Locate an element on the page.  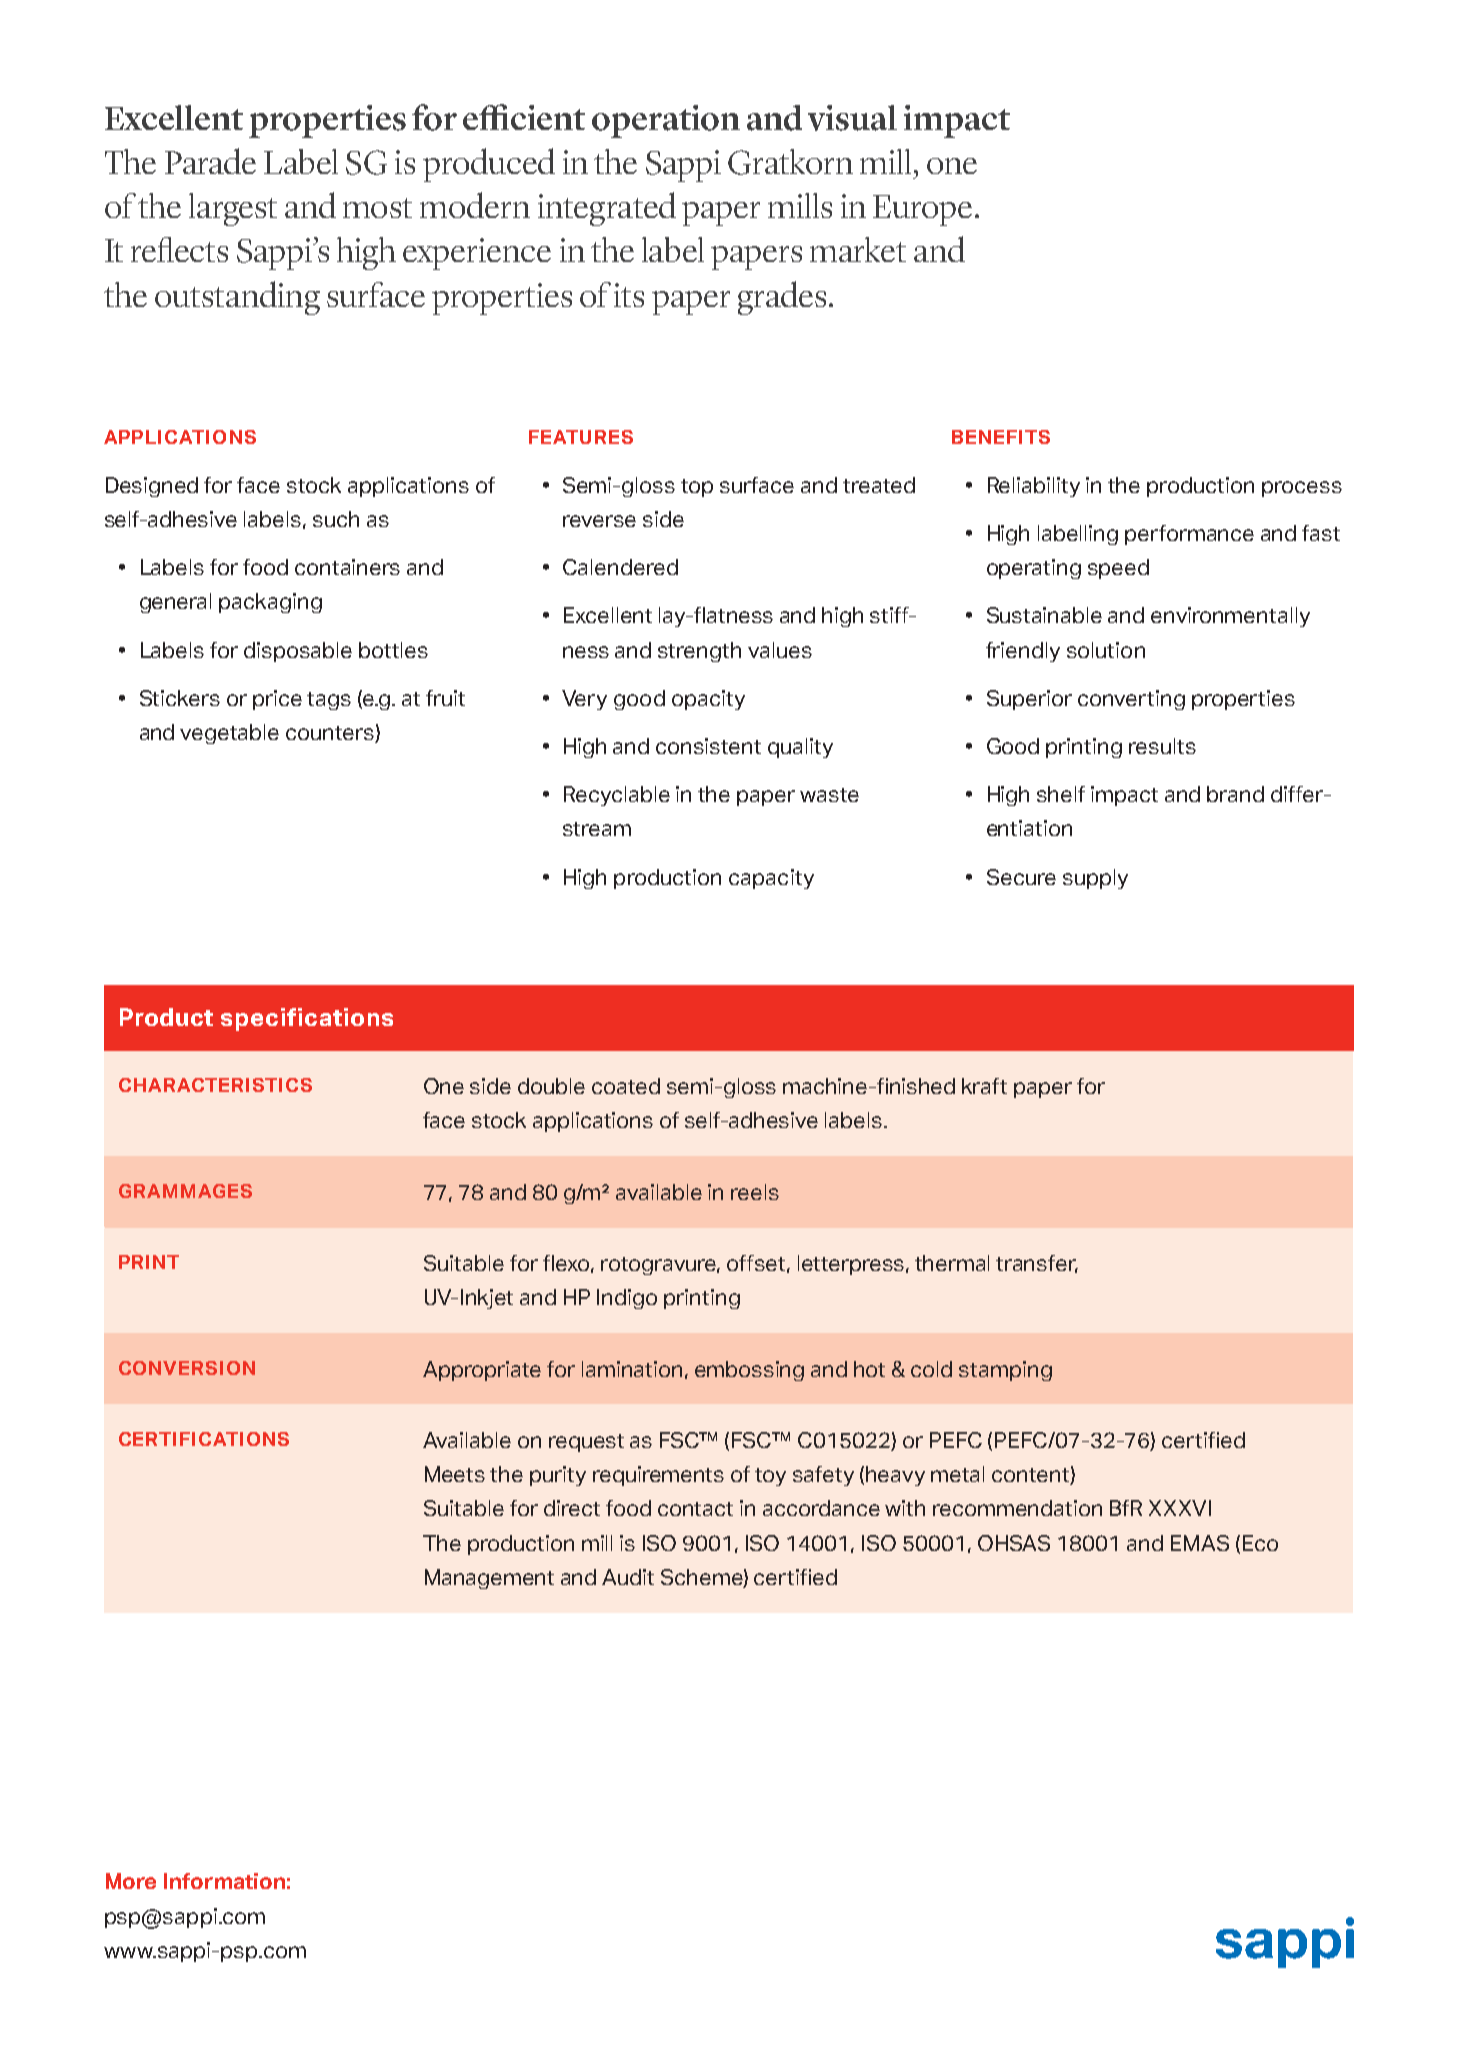
contact is located at coordinates (695, 1509).
